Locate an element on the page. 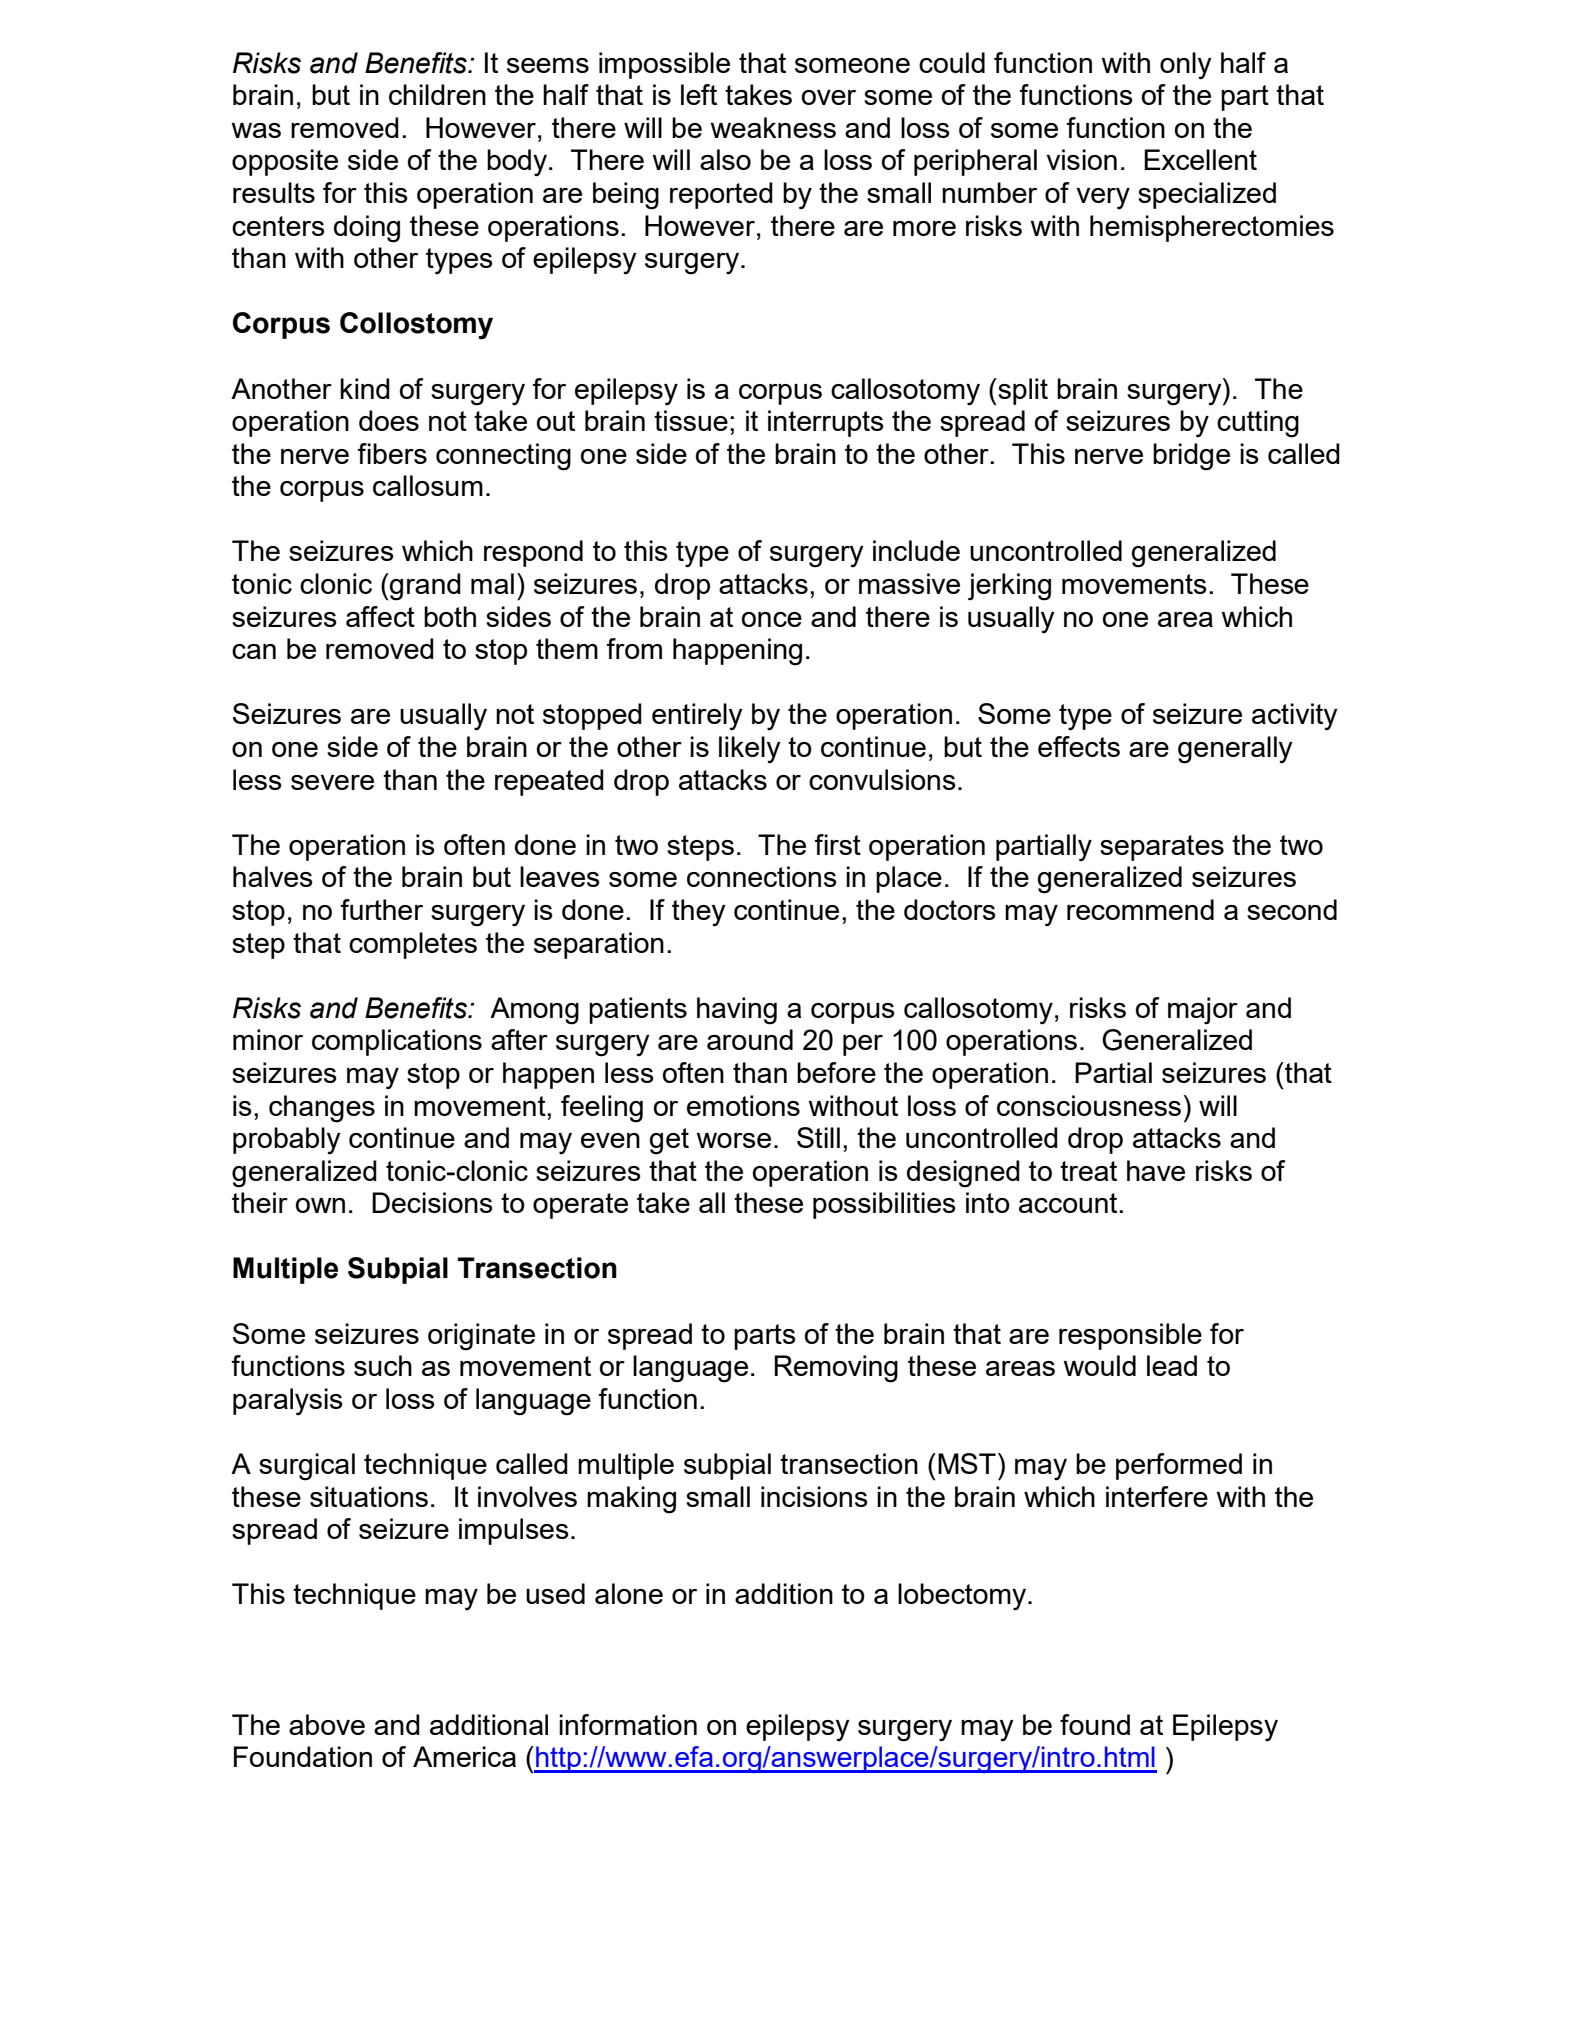 Image resolution: width=1577 pixels, height=2041 pixels. weakness is located at coordinates (773, 127).
